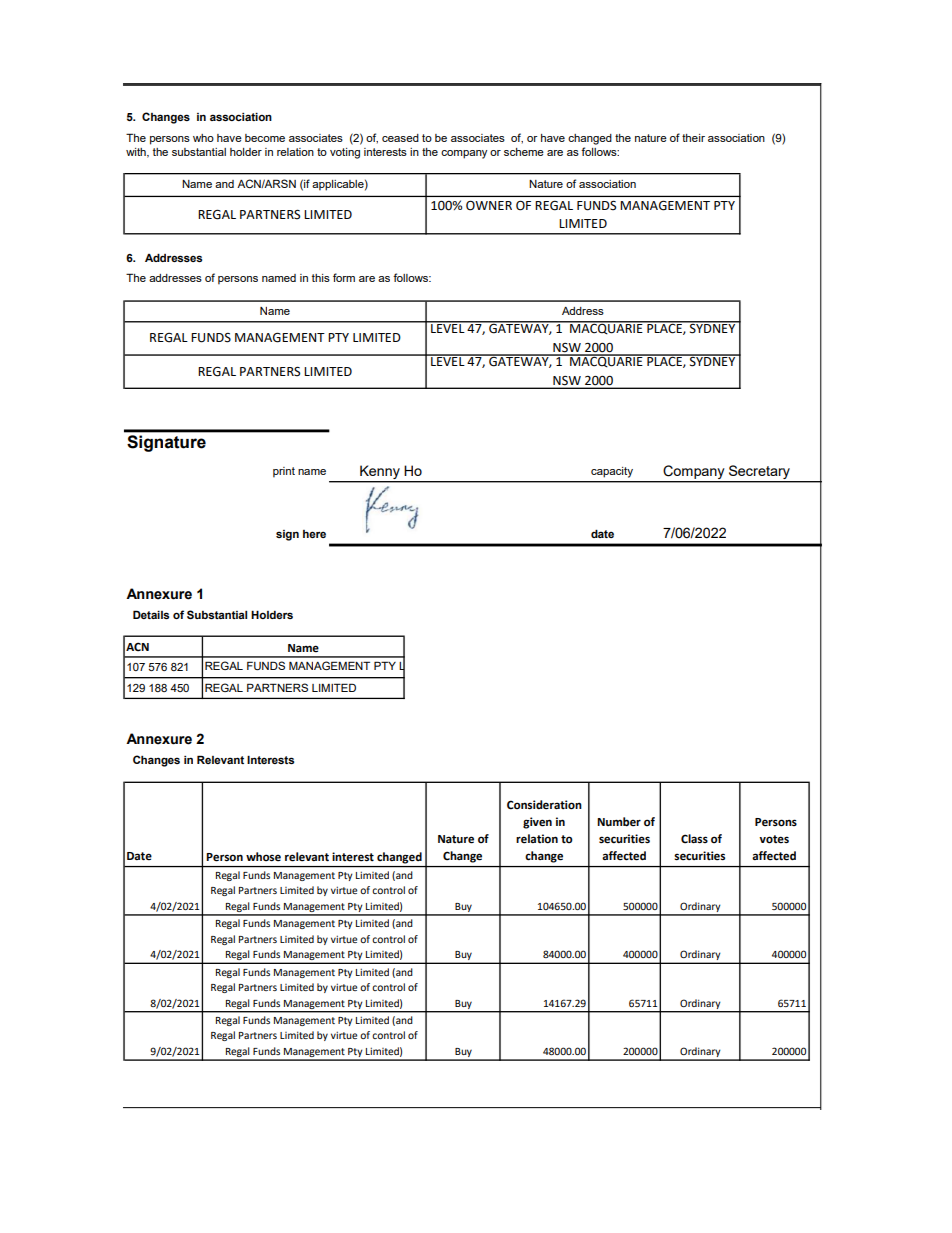 The height and width of the document is (1233, 952). I want to click on whose, so click(263, 857).
